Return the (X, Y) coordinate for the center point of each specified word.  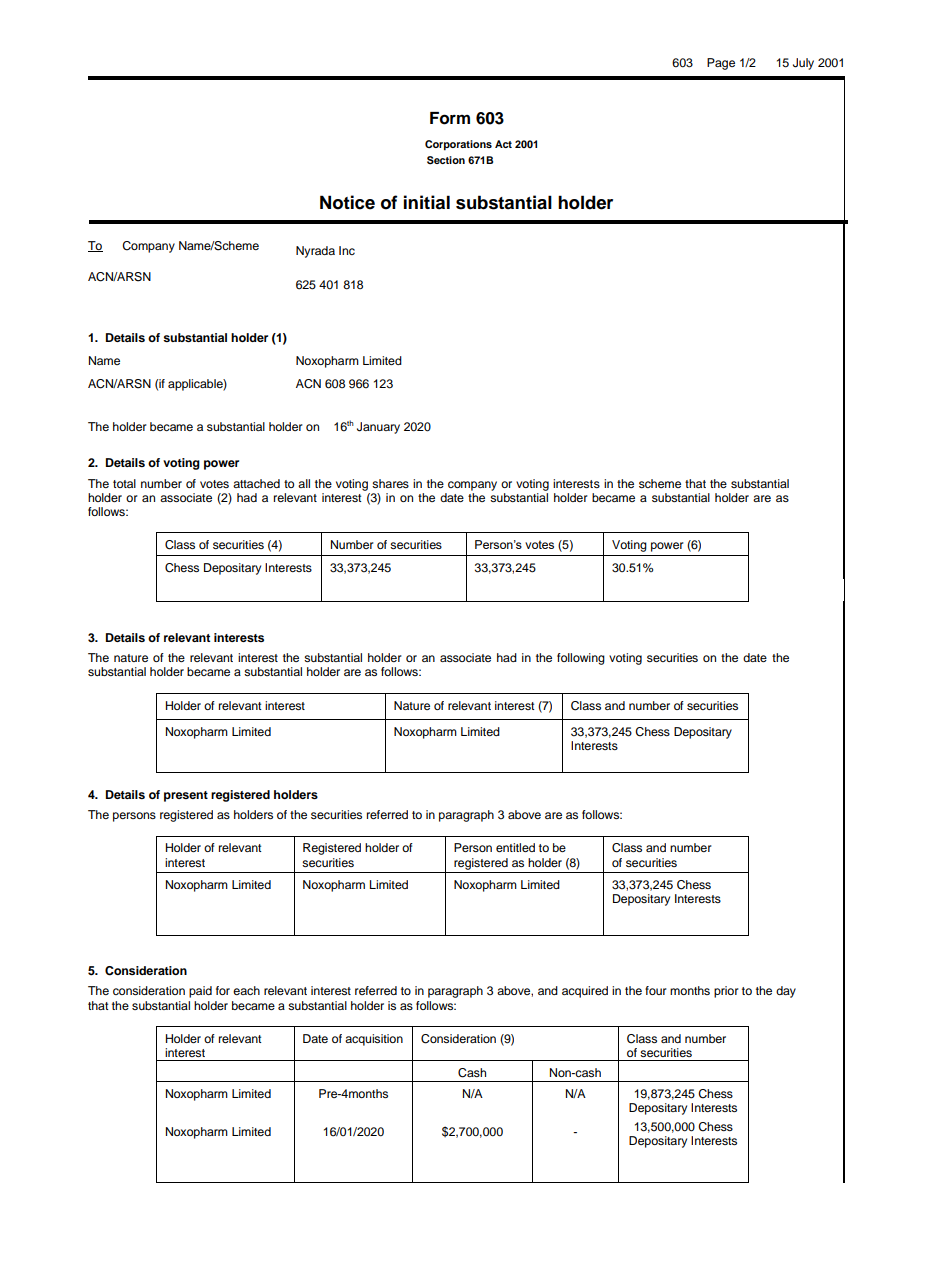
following (581, 659)
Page (721, 64)
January (378, 428)
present (186, 796)
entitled (515, 847)
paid (200, 992)
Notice (347, 202)
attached (256, 483)
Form (450, 118)
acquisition (374, 1040)
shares (390, 483)
